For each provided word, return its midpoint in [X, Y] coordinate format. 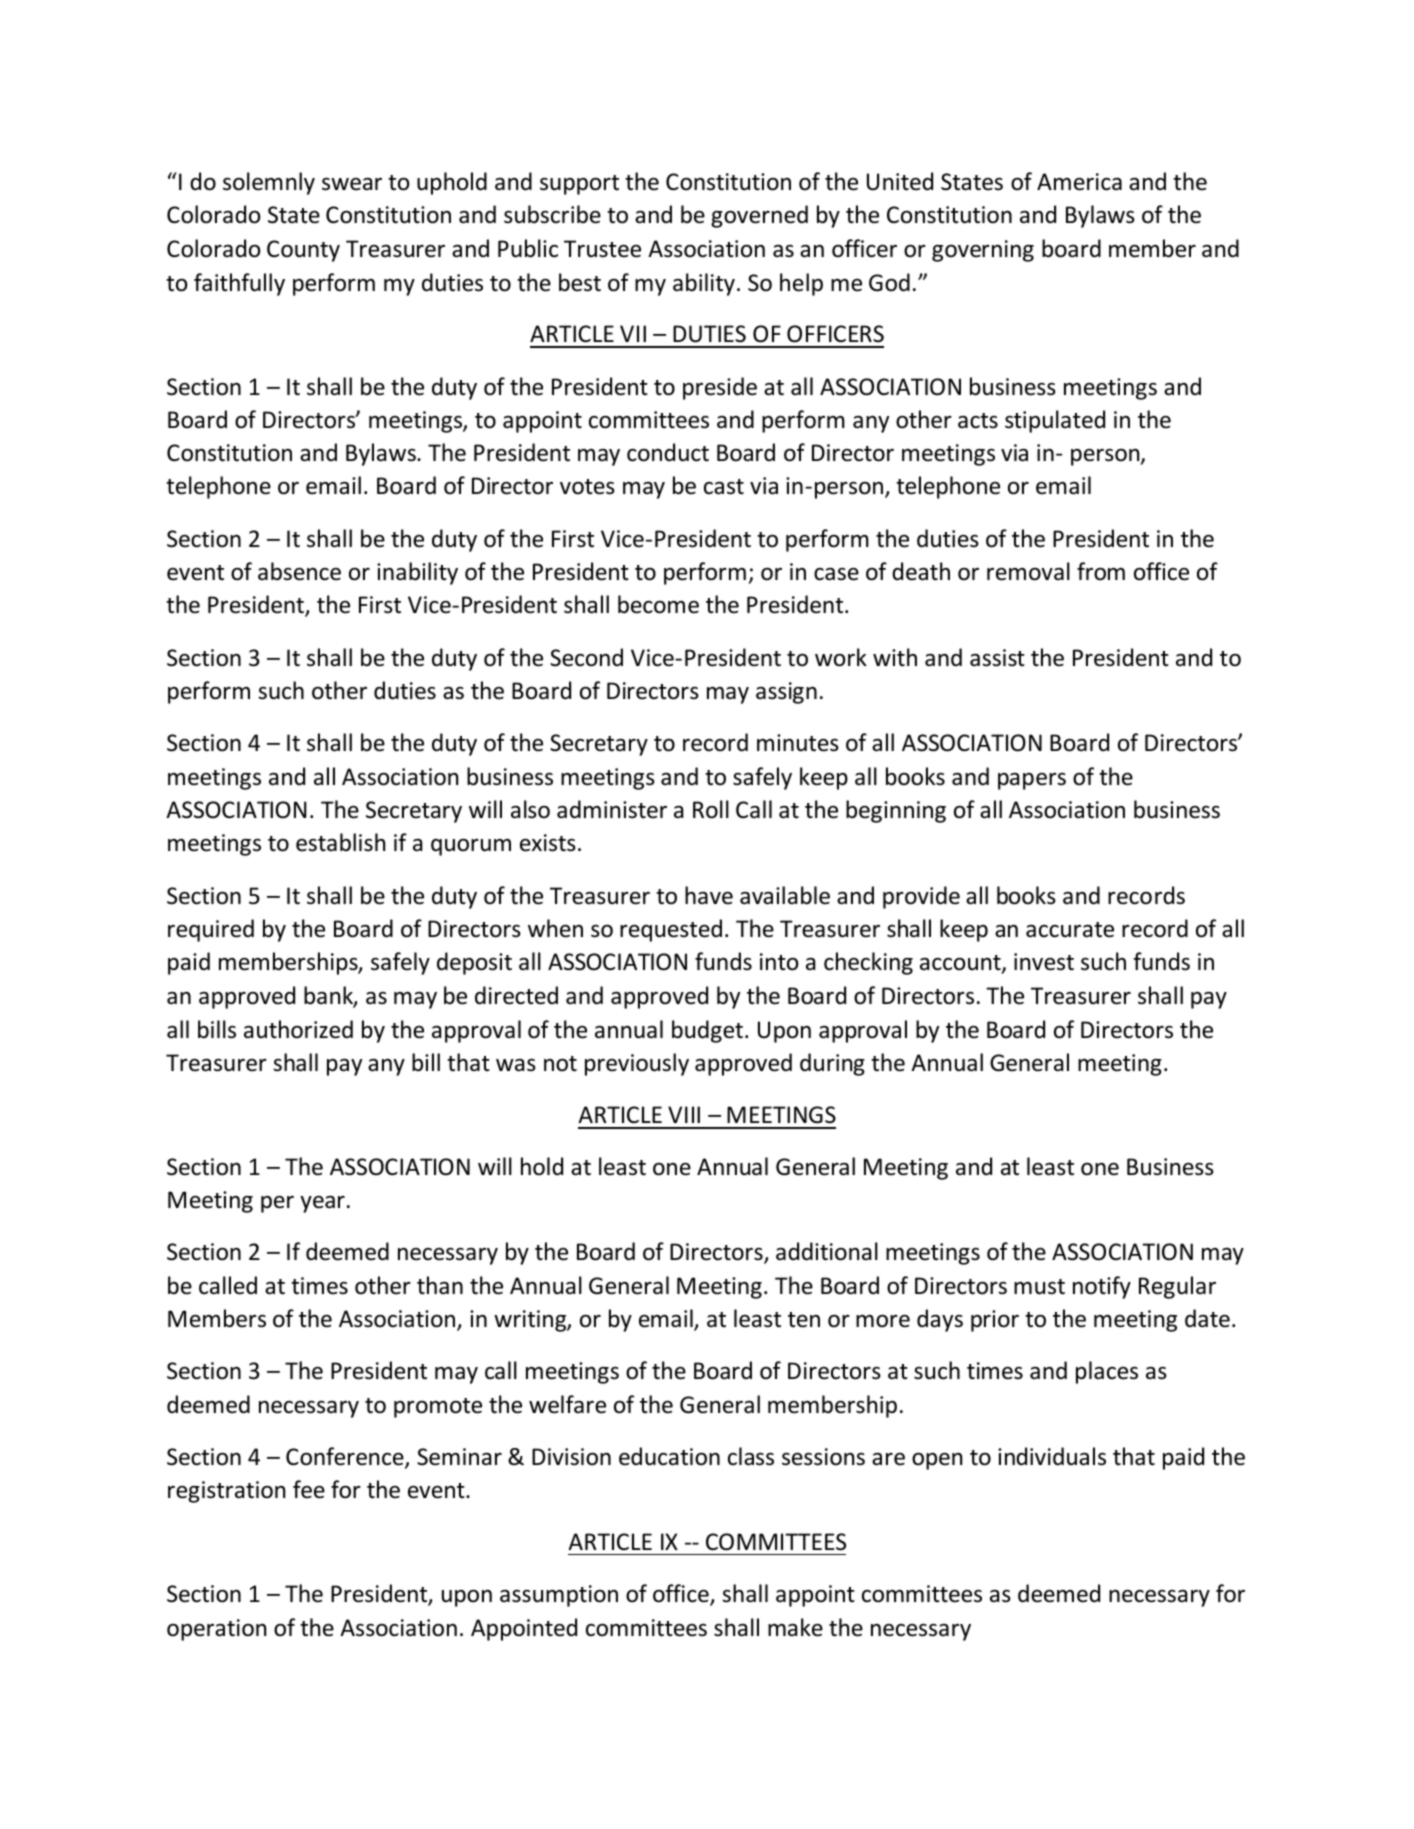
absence [299, 571]
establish [340, 842]
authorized [298, 1029]
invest [1044, 962]
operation [216, 1630]
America [1079, 182]
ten [804, 1320]
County [303, 251]
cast [724, 487]
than [440, 1285]
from [1101, 571]
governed [759, 216]
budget [707, 1031]
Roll [711, 809]
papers [1032, 781]
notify [1102, 1287]
